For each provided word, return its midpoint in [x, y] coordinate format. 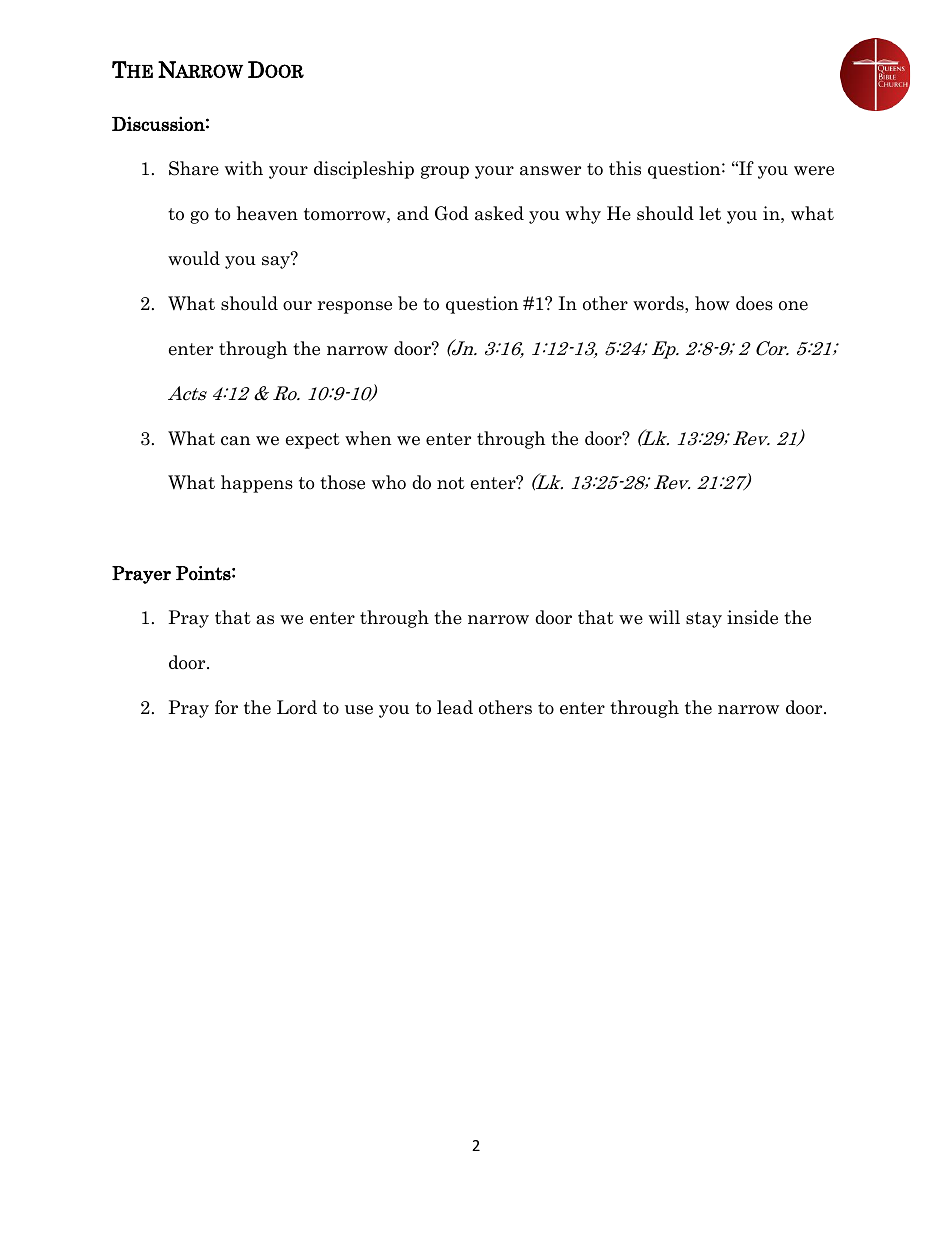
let [710, 213]
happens [257, 484]
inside [752, 617]
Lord [297, 707]
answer [550, 171]
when [368, 438]
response [355, 307]
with [244, 168]
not [451, 483]
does [754, 303]
